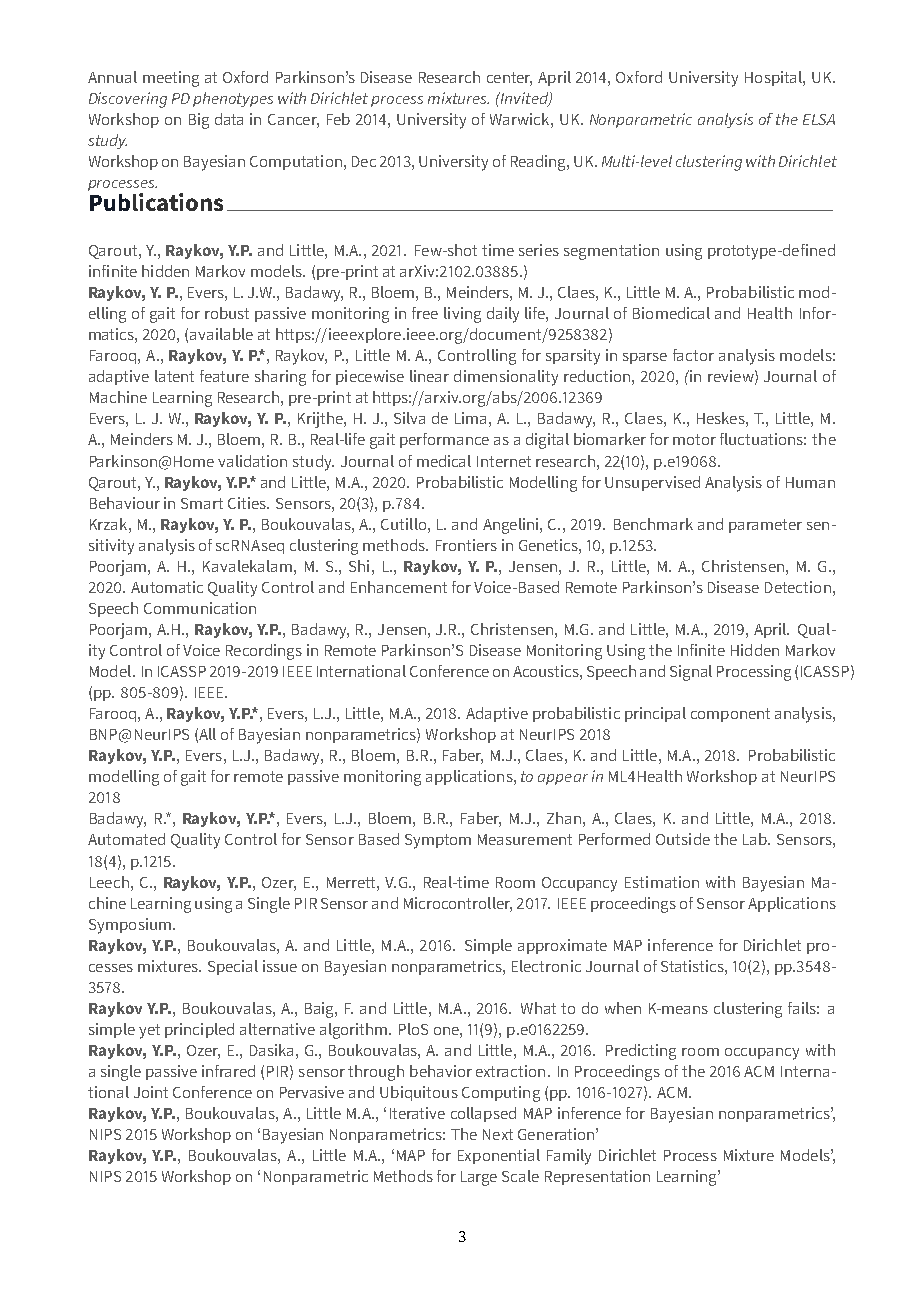 The image size is (924, 1308). I want to click on Hospital, so click(774, 78).
